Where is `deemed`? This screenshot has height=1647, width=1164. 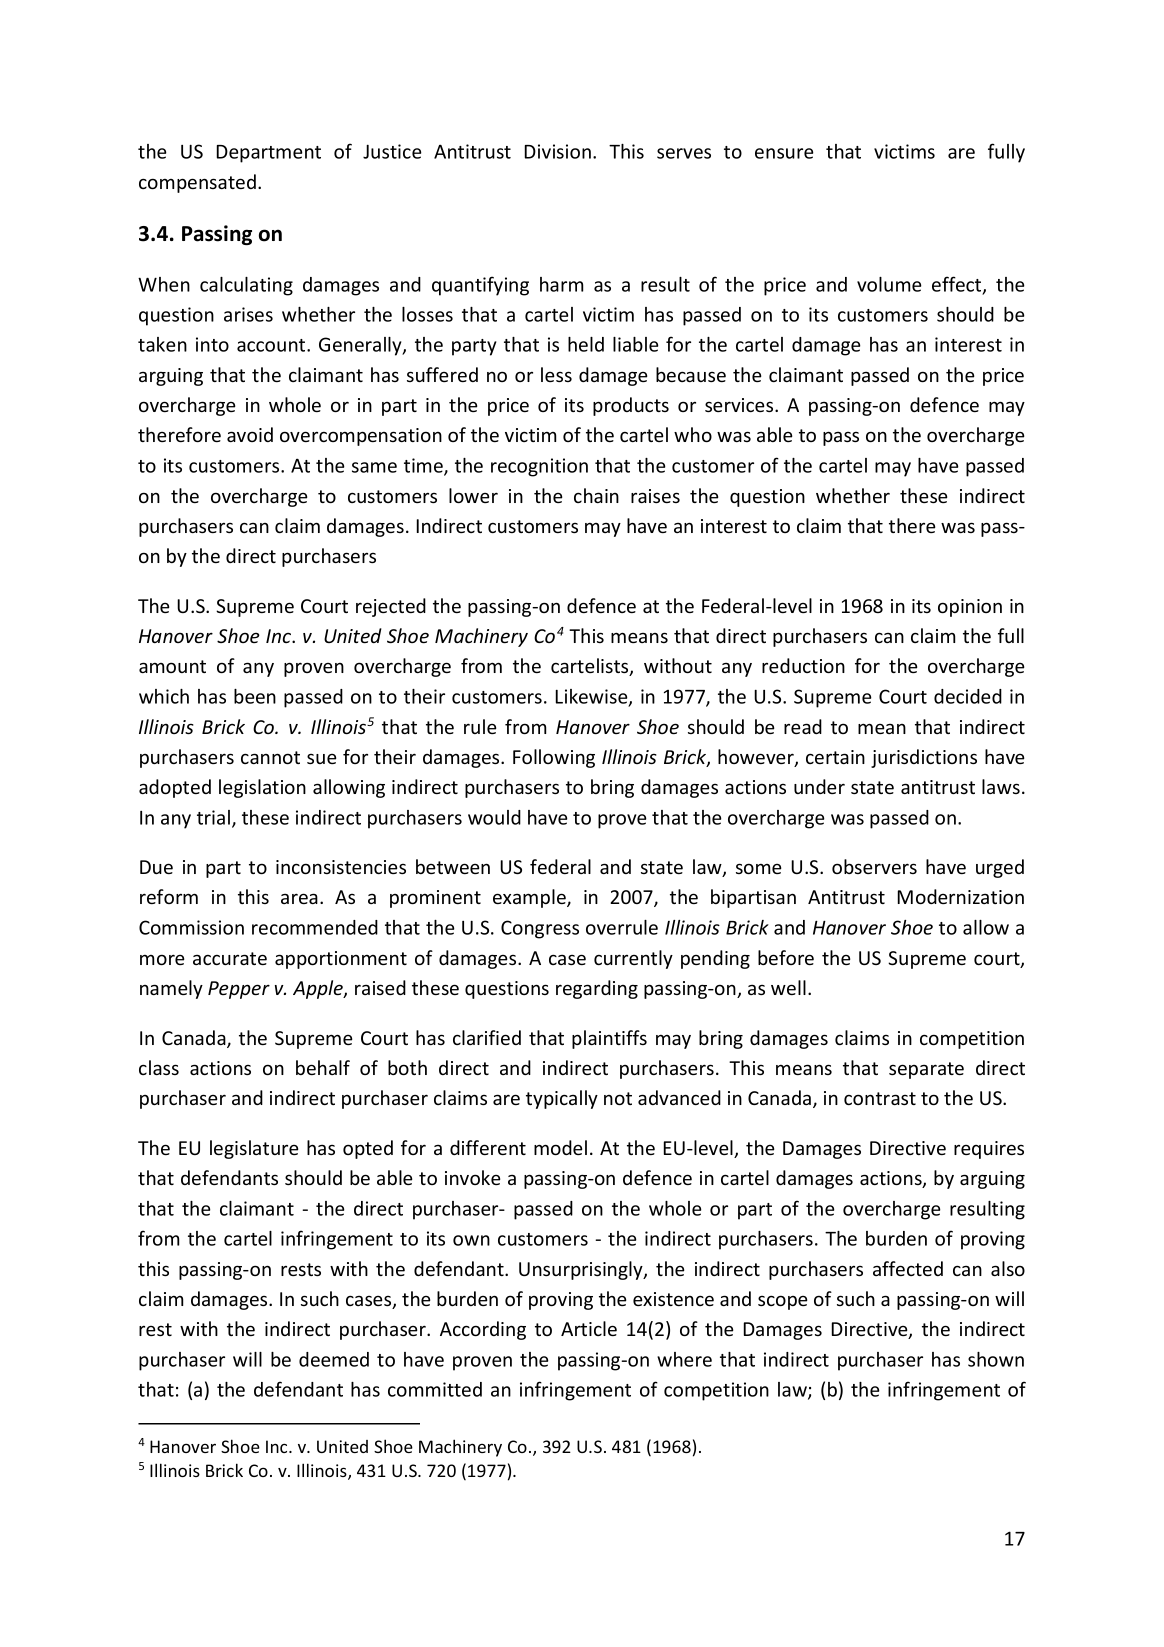 deemed is located at coordinates (334, 1359).
